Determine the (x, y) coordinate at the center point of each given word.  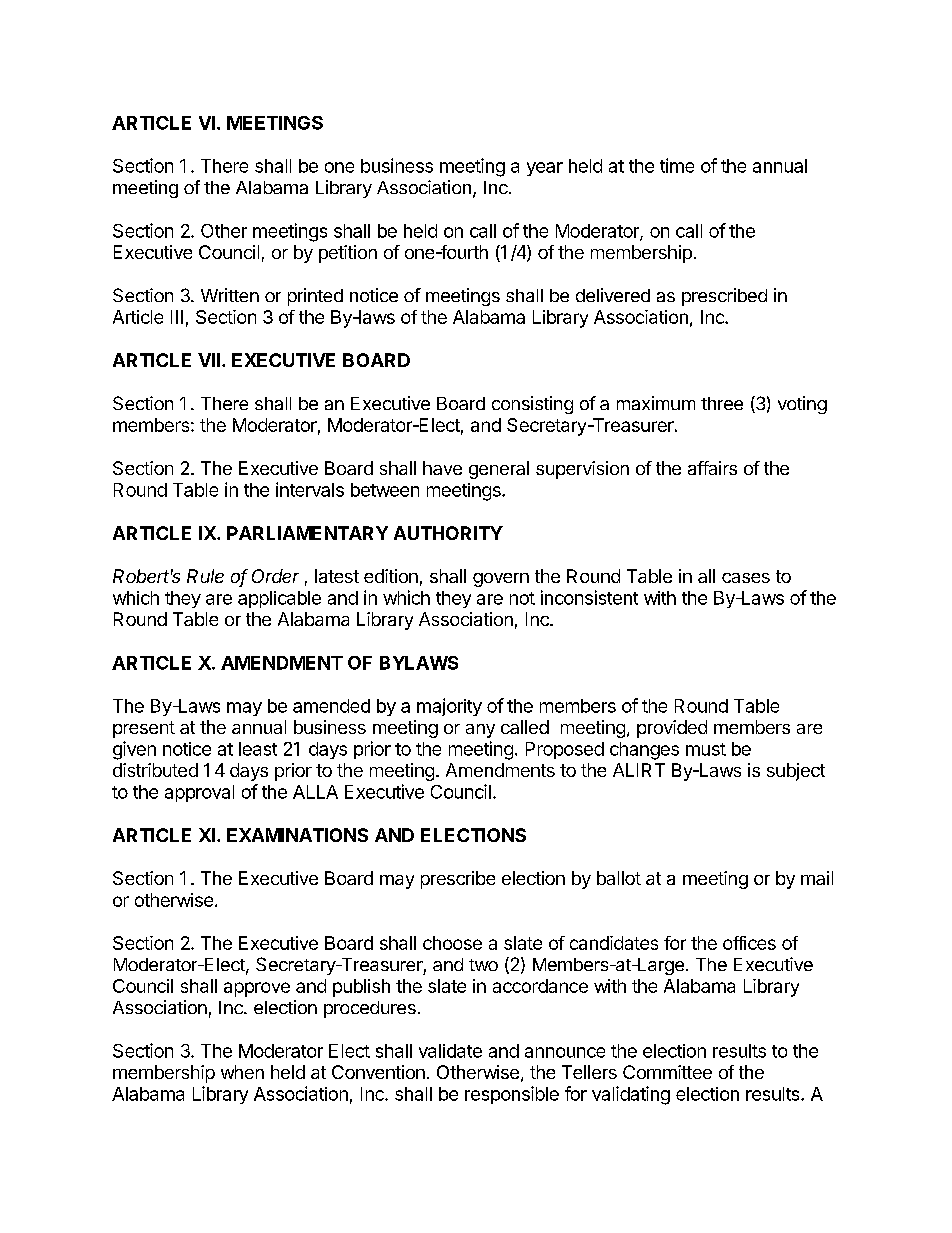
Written (230, 295)
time (677, 165)
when (242, 1072)
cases (746, 578)
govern (501, 580)
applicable (279, 599)
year (545, 169)
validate (450, 1051)
